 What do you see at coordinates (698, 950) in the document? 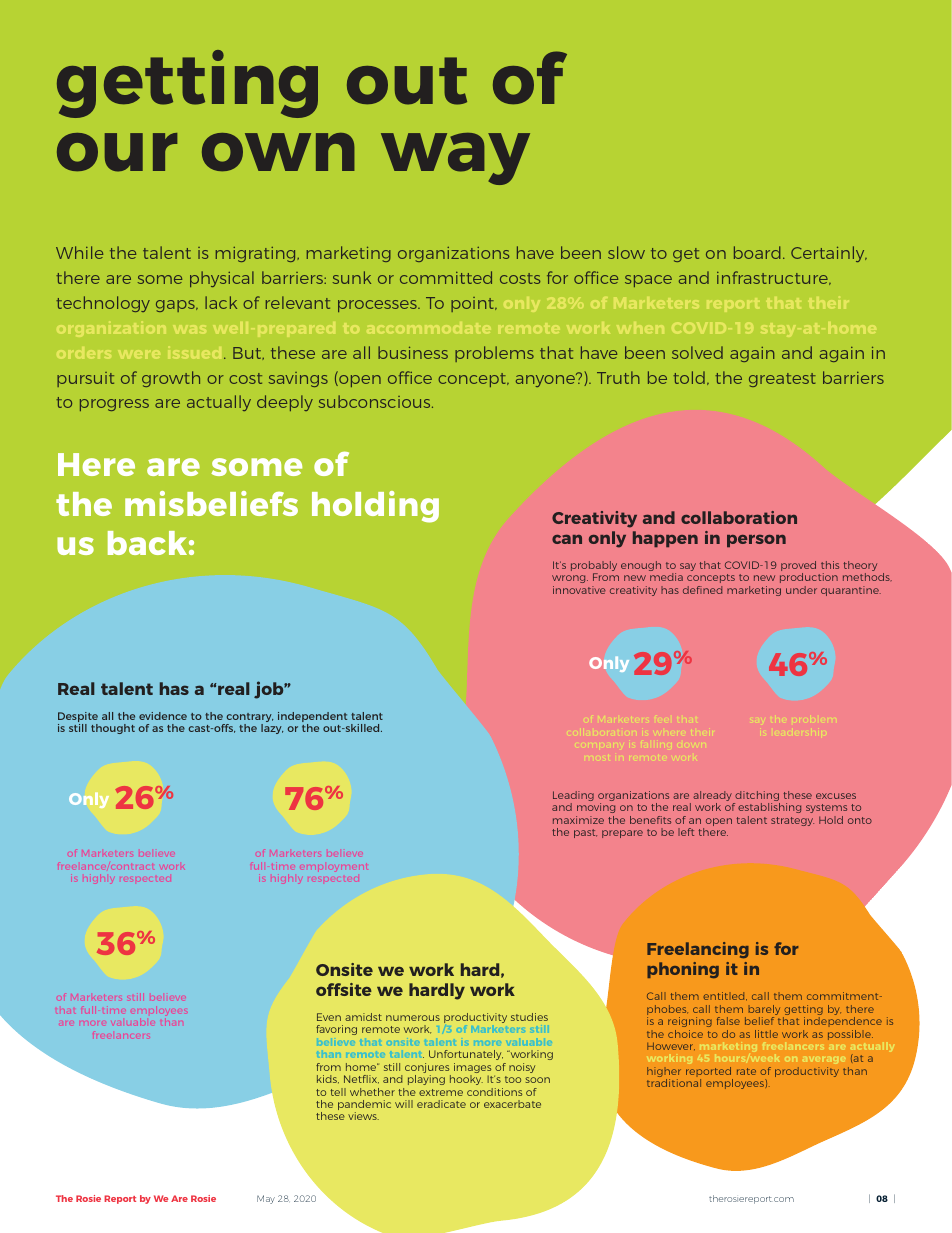
I see `Freelancing` at bounding box center [698, 950].
